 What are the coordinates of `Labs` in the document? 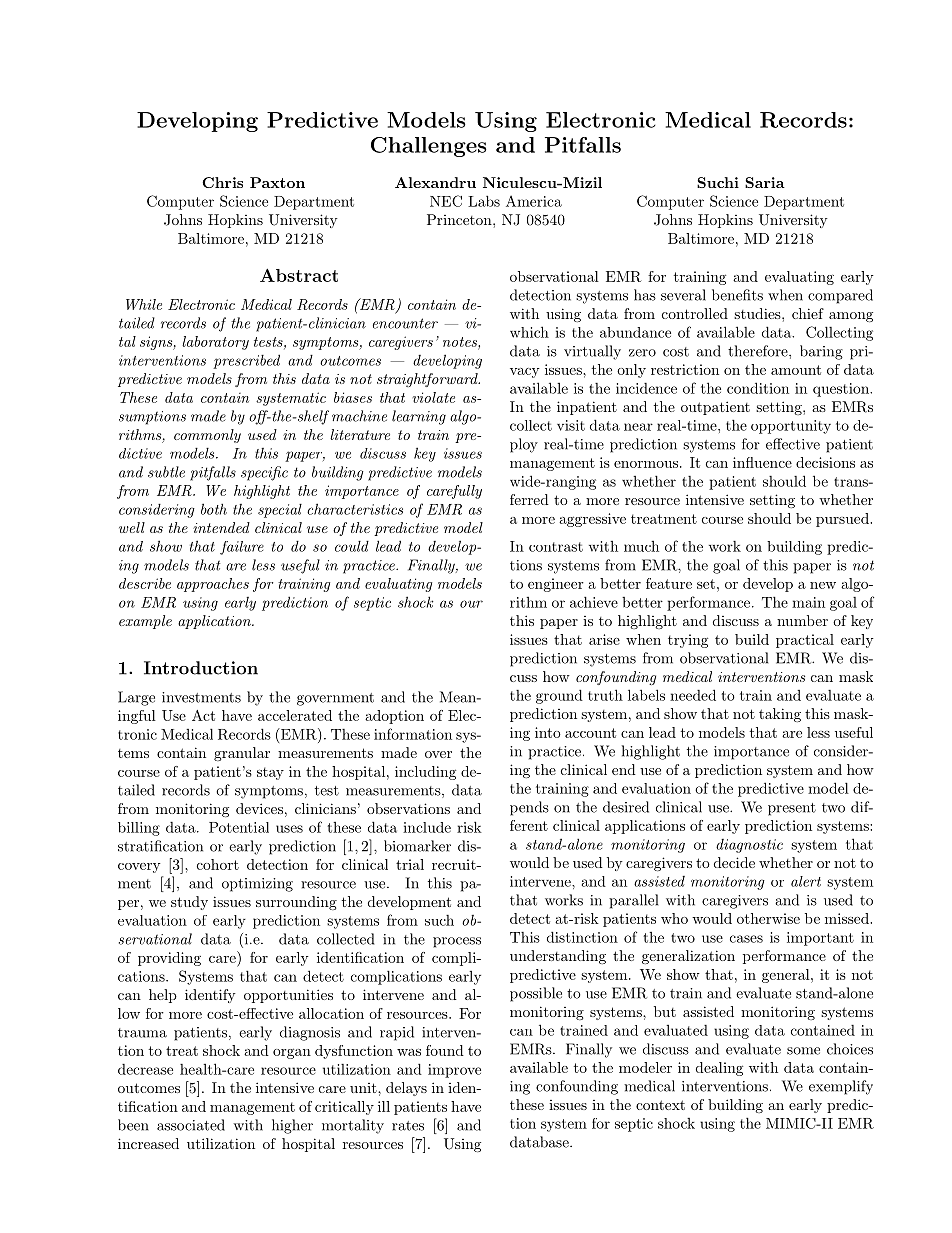 It's located at (484, 201).
